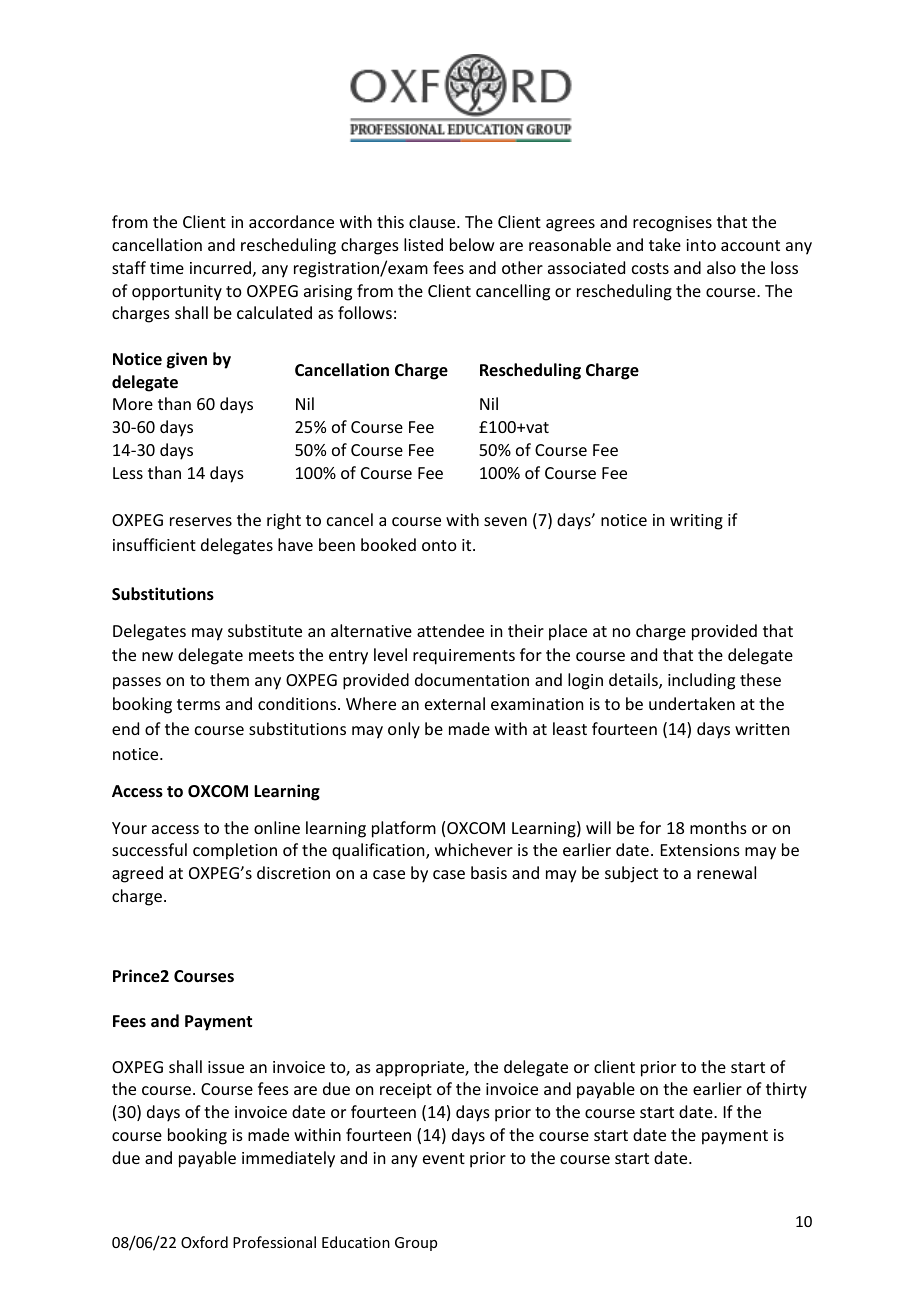  Describe the element at coordinates (198, 704) in the page. I see `terms` at that location.
